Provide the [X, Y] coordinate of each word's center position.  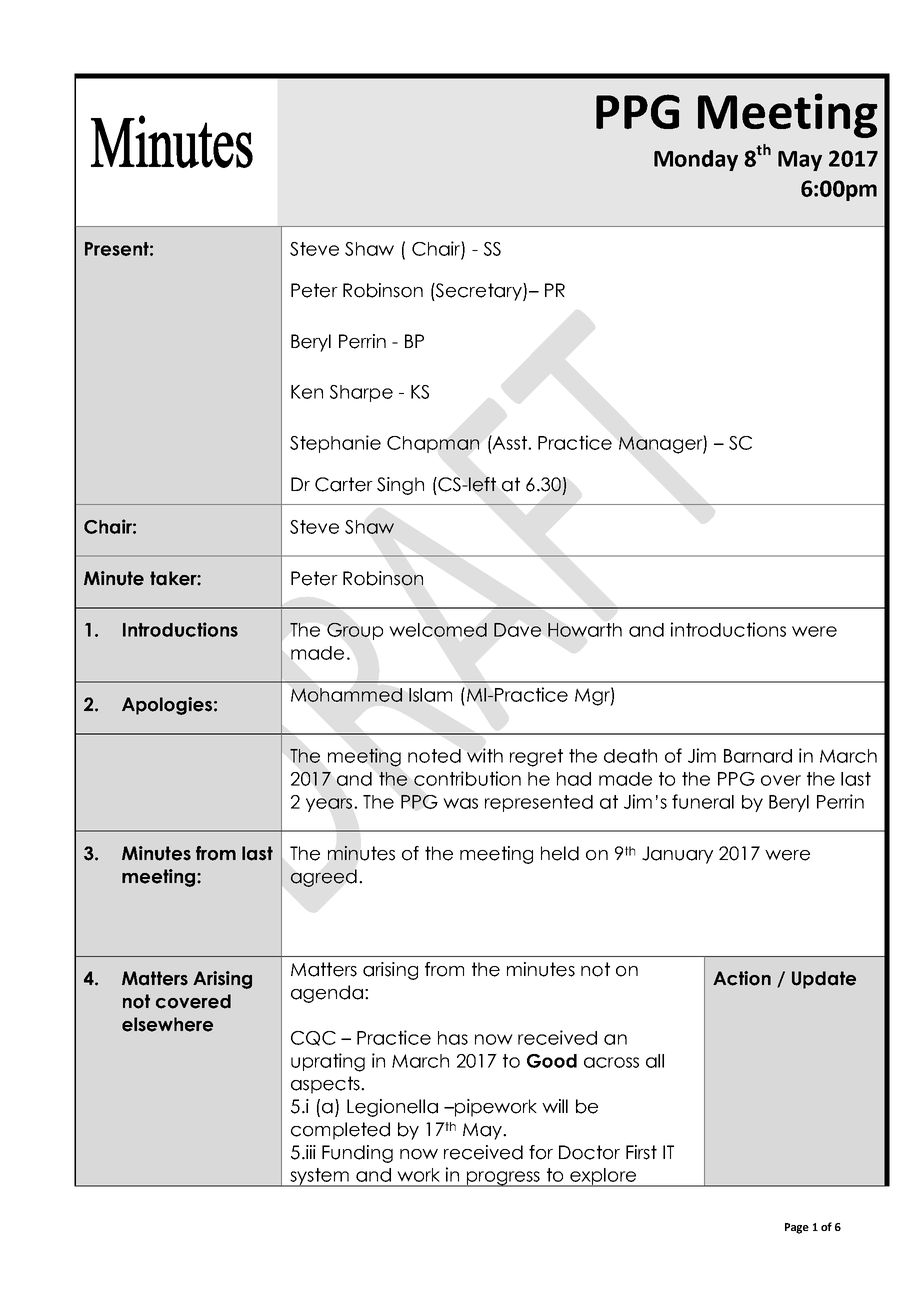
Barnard [758, 756]
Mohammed [346, 695]
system [319, 1177]
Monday [696, 160]
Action [742, 978]
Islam [430, 695]
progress [503, 1179]
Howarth [585, 630]
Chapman [433, 444]
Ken [307, 392]
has [453, 1038]
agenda [327, 994]
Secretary [479, 292]
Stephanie [335, 444]
